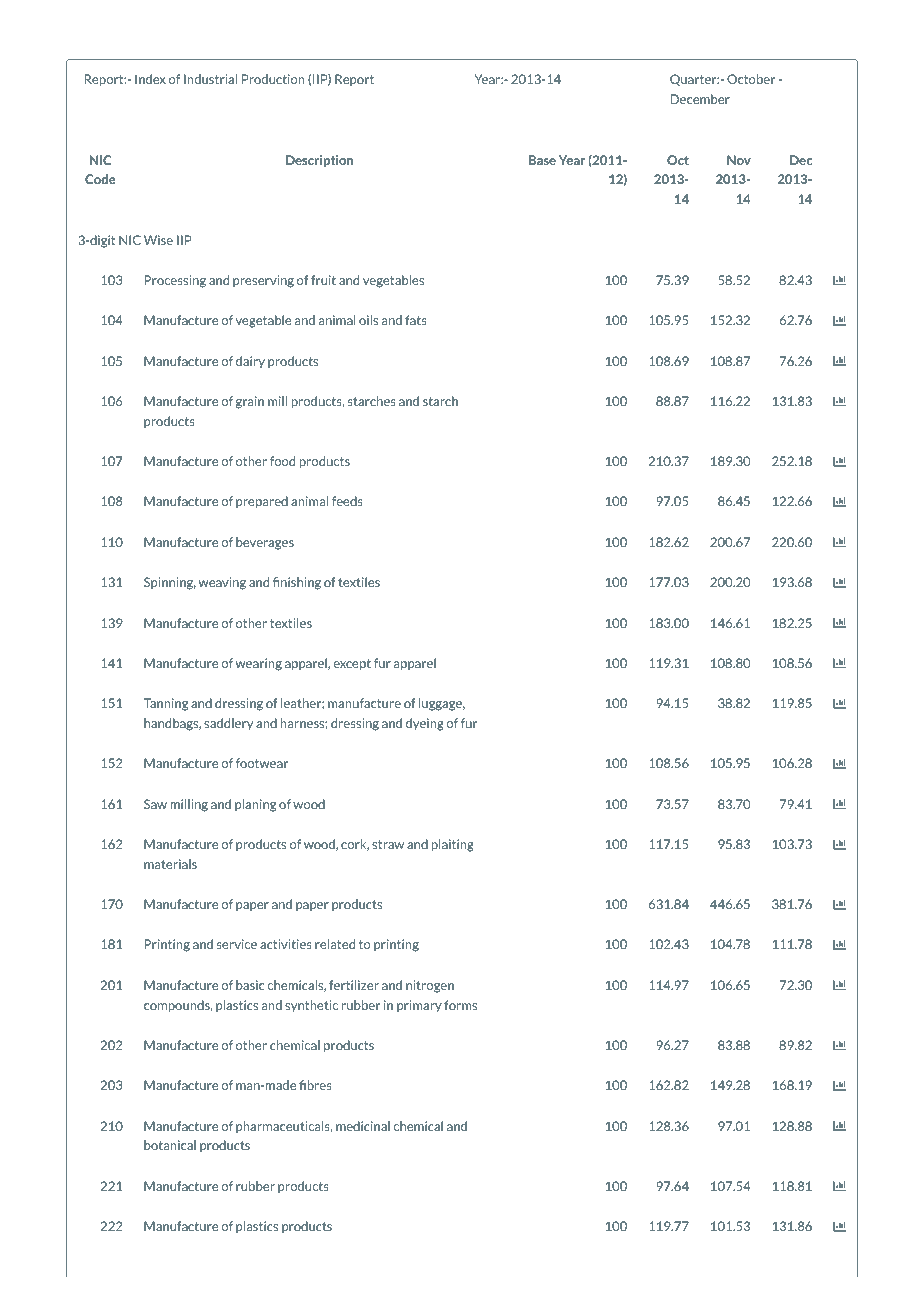 The image size is (924, 1308). I want to click on December, so click(700, 99).
